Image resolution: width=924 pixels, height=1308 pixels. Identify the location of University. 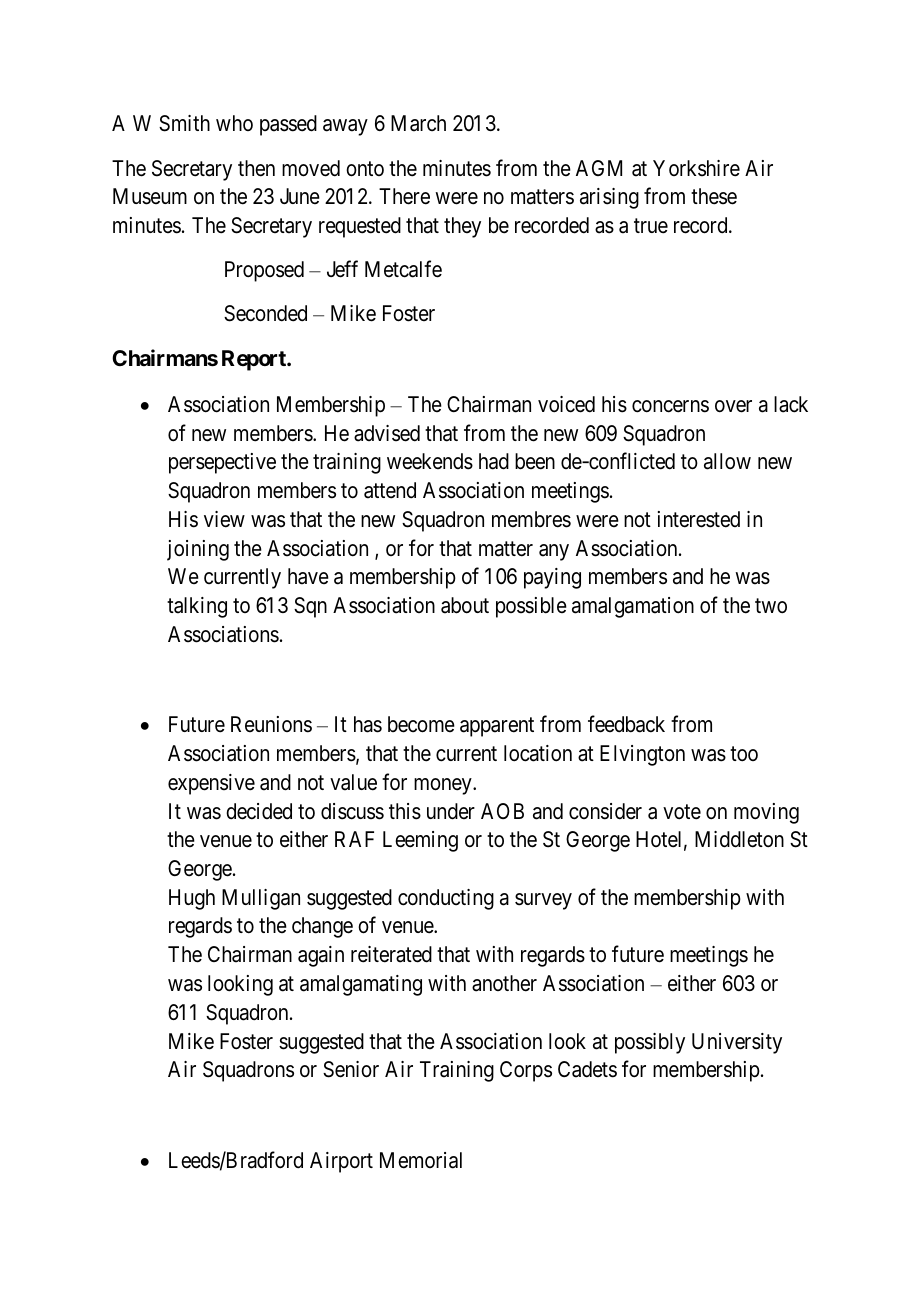
(737, 1043).
